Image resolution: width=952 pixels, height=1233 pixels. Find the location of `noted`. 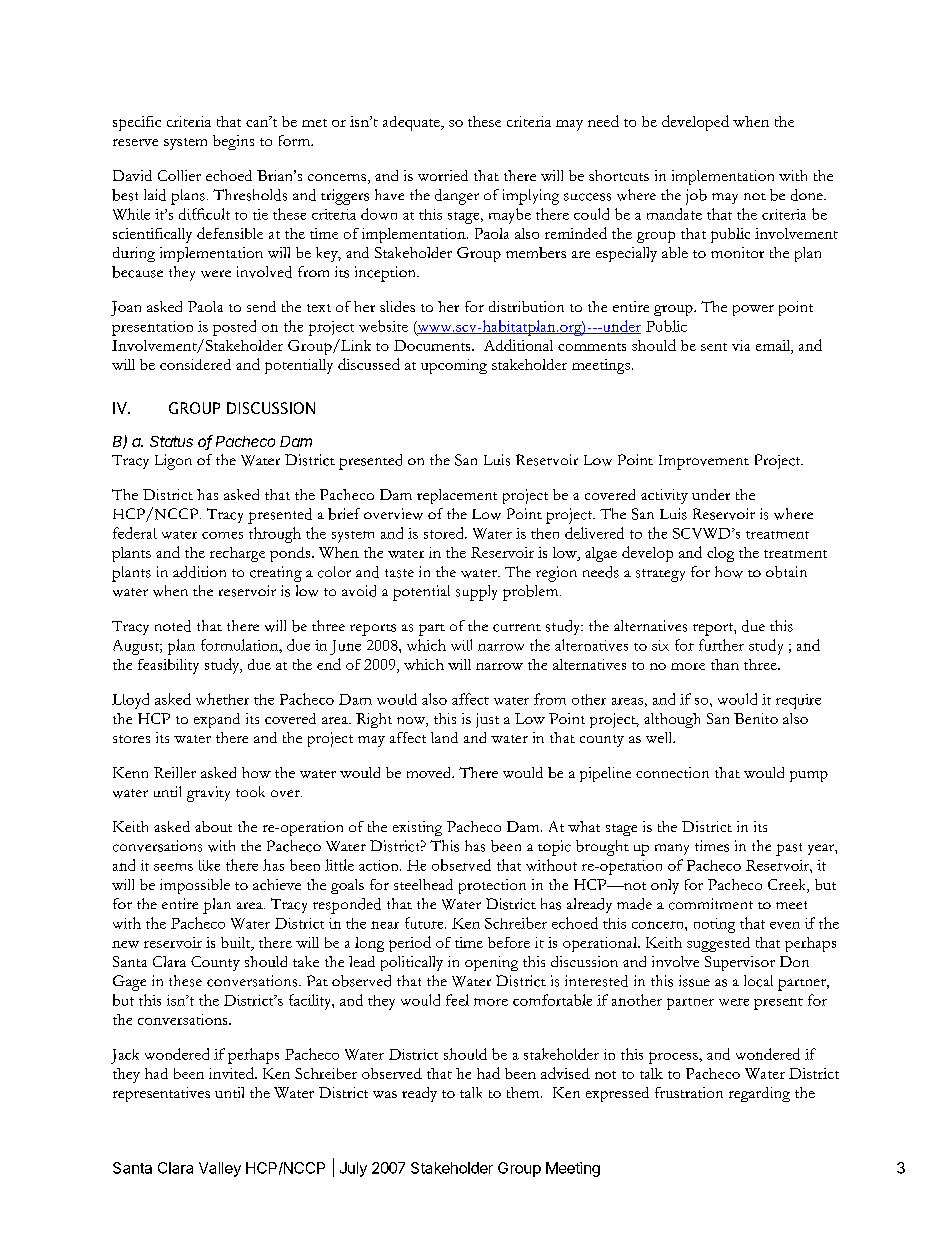

noted is located at coordinates (173, 626).
